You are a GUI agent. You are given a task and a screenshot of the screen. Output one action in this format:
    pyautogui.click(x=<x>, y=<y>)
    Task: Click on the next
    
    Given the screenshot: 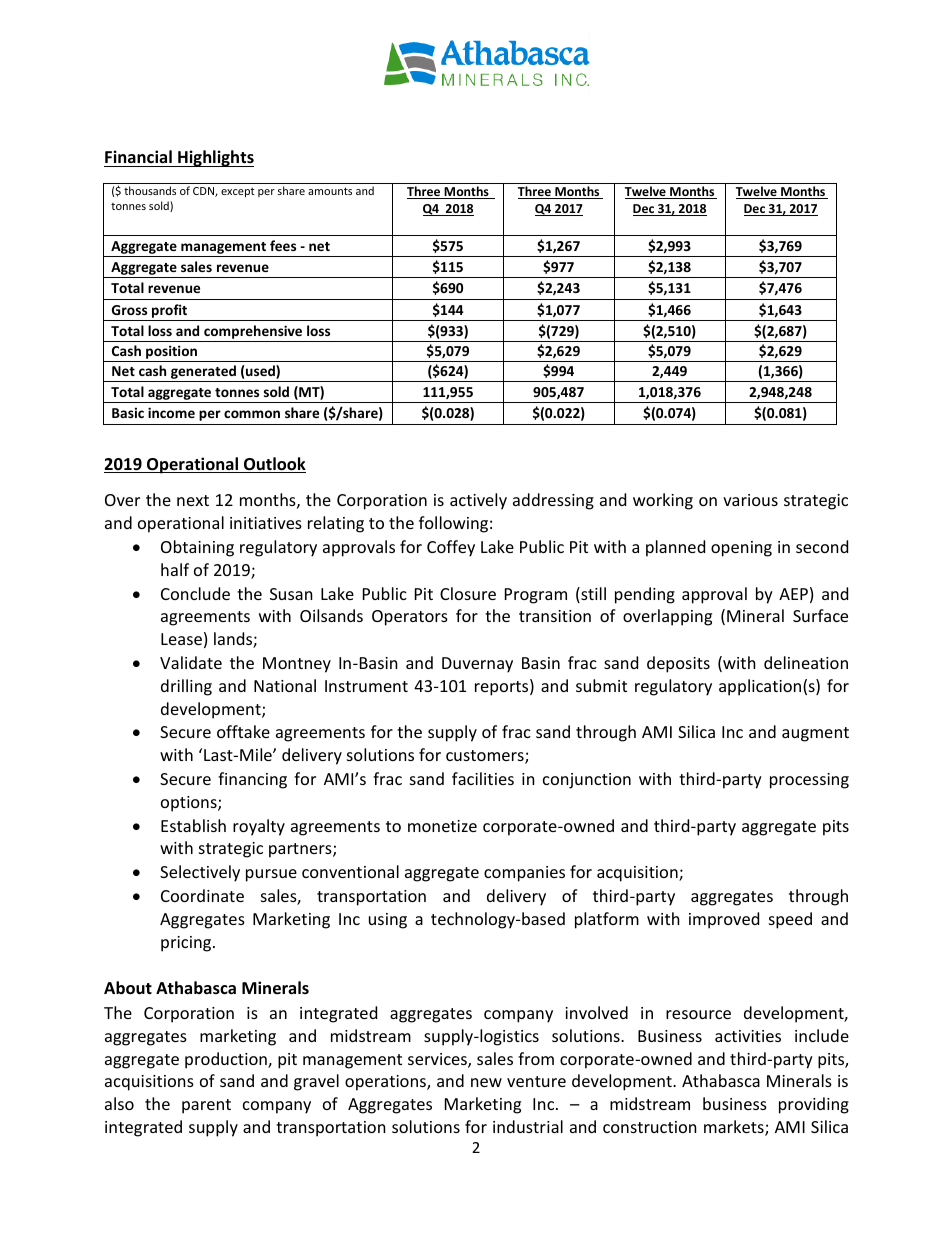 What is the action you would take?
    pyautogui.click(x=193, y=500)
